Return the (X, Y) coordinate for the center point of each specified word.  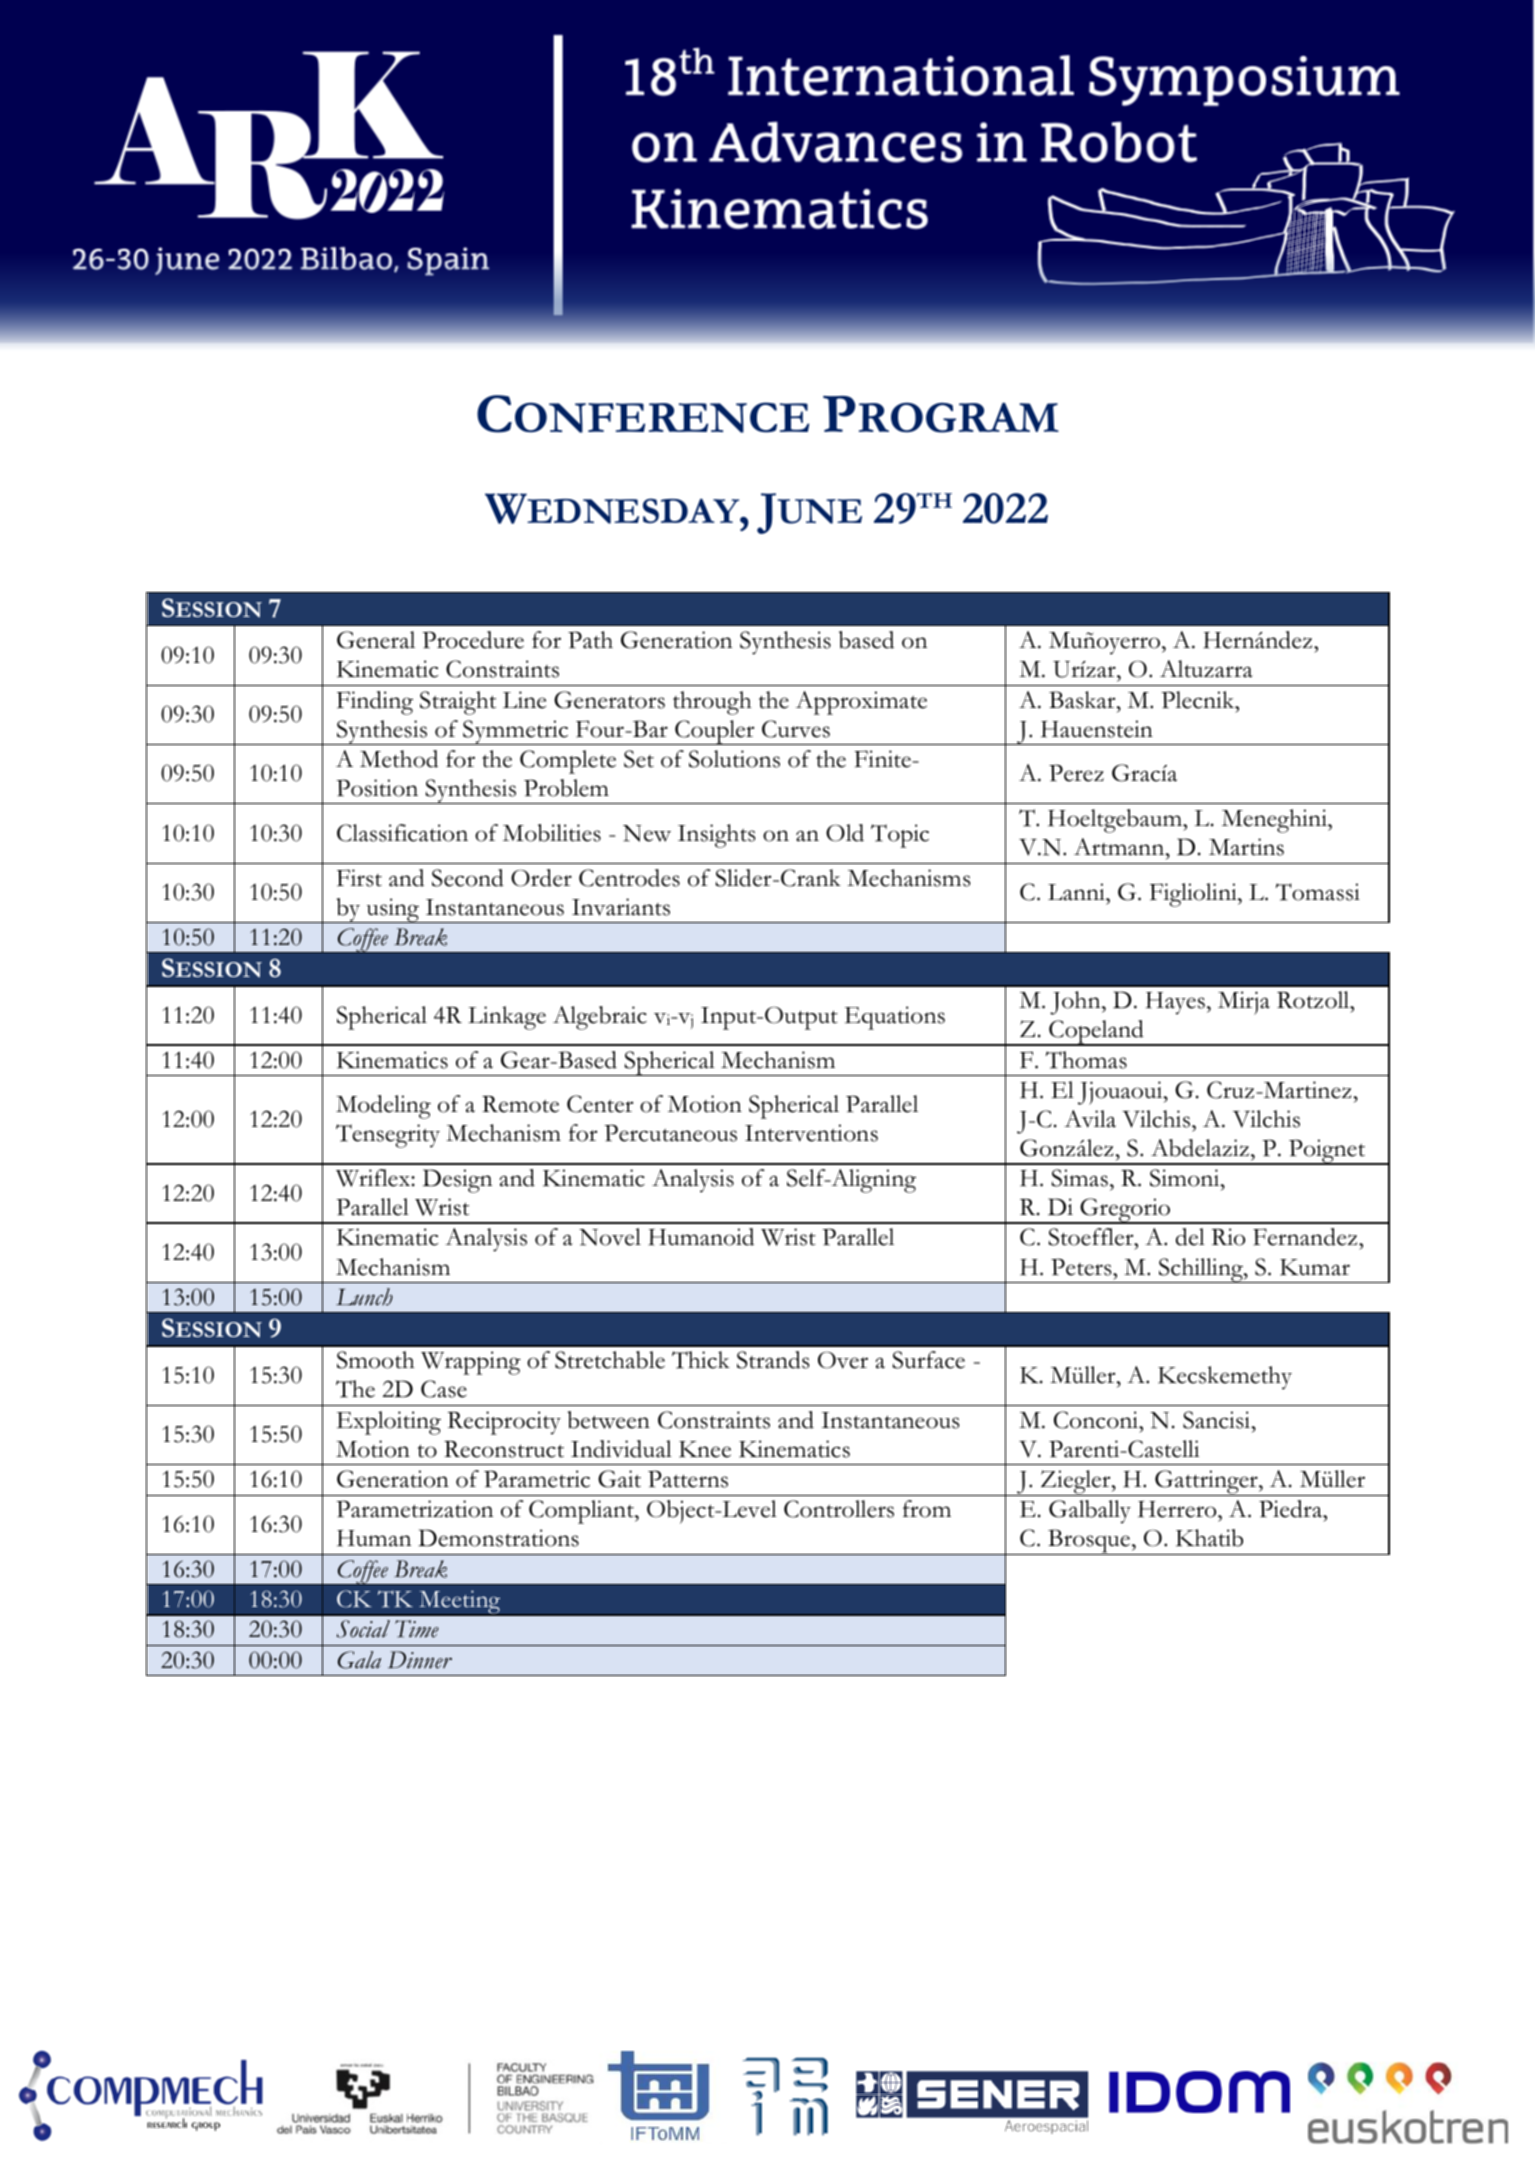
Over (843, 1360)
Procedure (473, 640)
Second (468, 878)
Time (417, 1629)
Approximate (861, 703)
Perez (1076, 773)
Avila (1090, 1119)
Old (845, 833)
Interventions (811, 1133)
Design (457, 1181)
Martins (1246, 847)
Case (444, 1389)
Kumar (1315, 1267)
